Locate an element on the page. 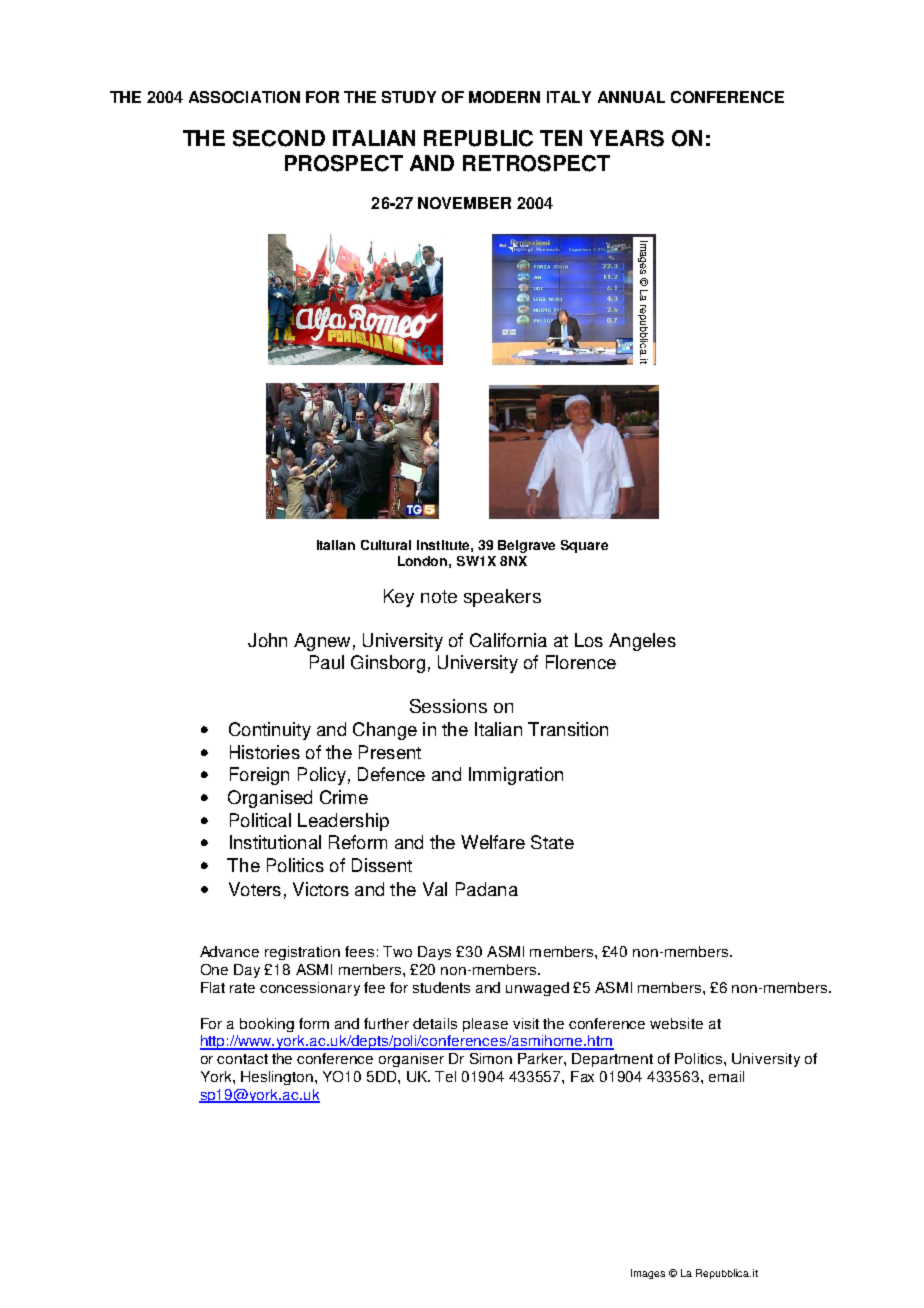  John is located at coordinates (267, 640).
